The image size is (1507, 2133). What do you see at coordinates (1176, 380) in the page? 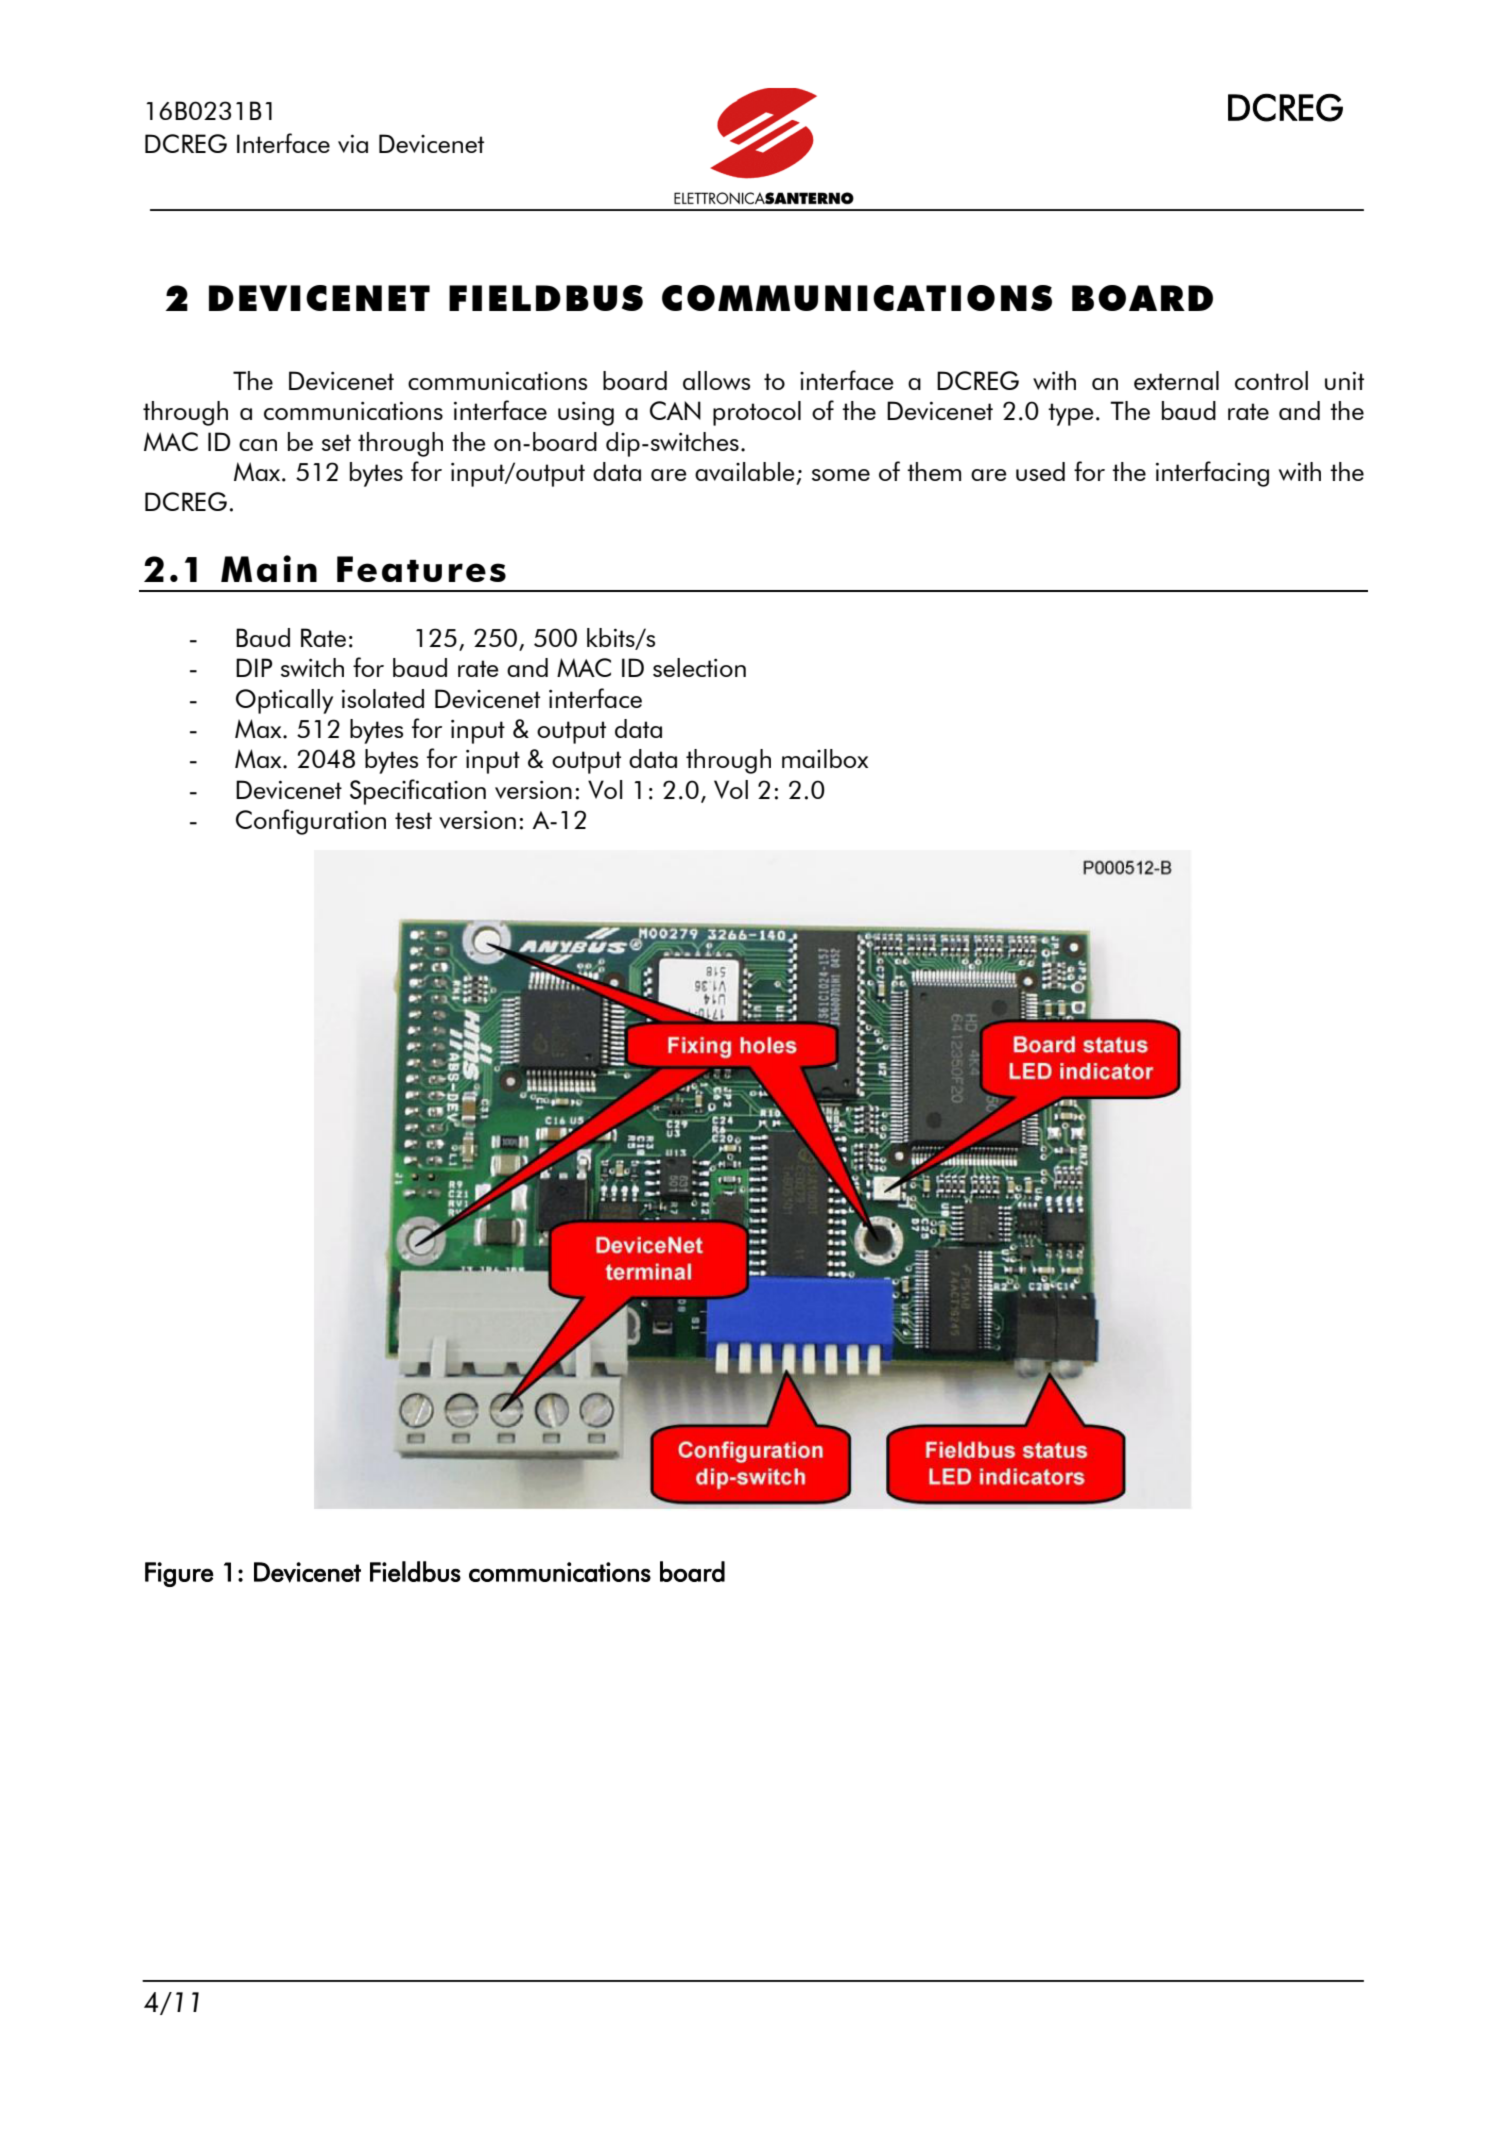
I see `external` at bounding box center [1176, 380].
